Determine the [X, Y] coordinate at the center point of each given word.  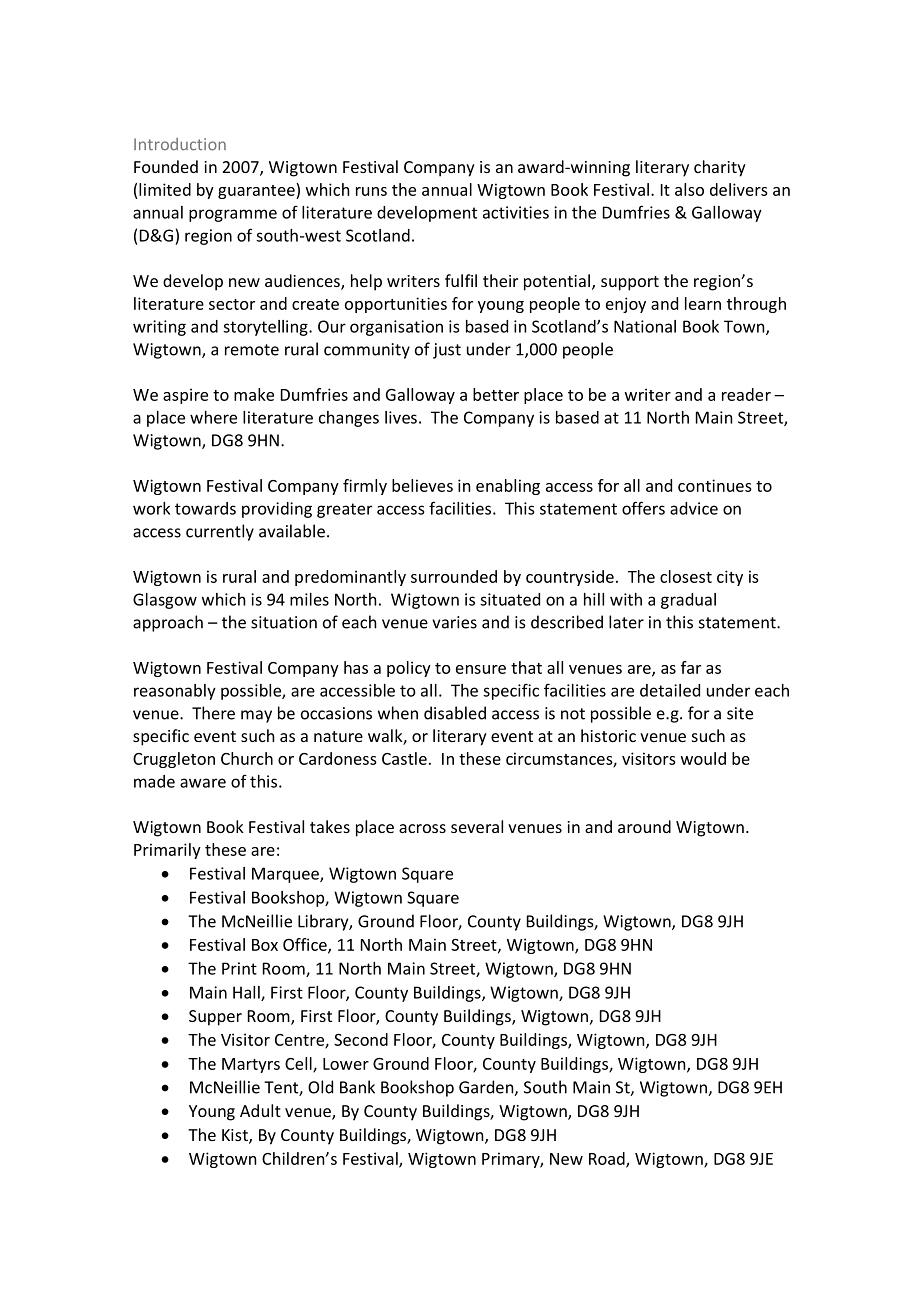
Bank [357, 1087]
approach [168, 623]
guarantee [257, 191]
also [689, 189]
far [691, 667]
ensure [481, 669]
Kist [236, 1136]
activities [516, 212]
